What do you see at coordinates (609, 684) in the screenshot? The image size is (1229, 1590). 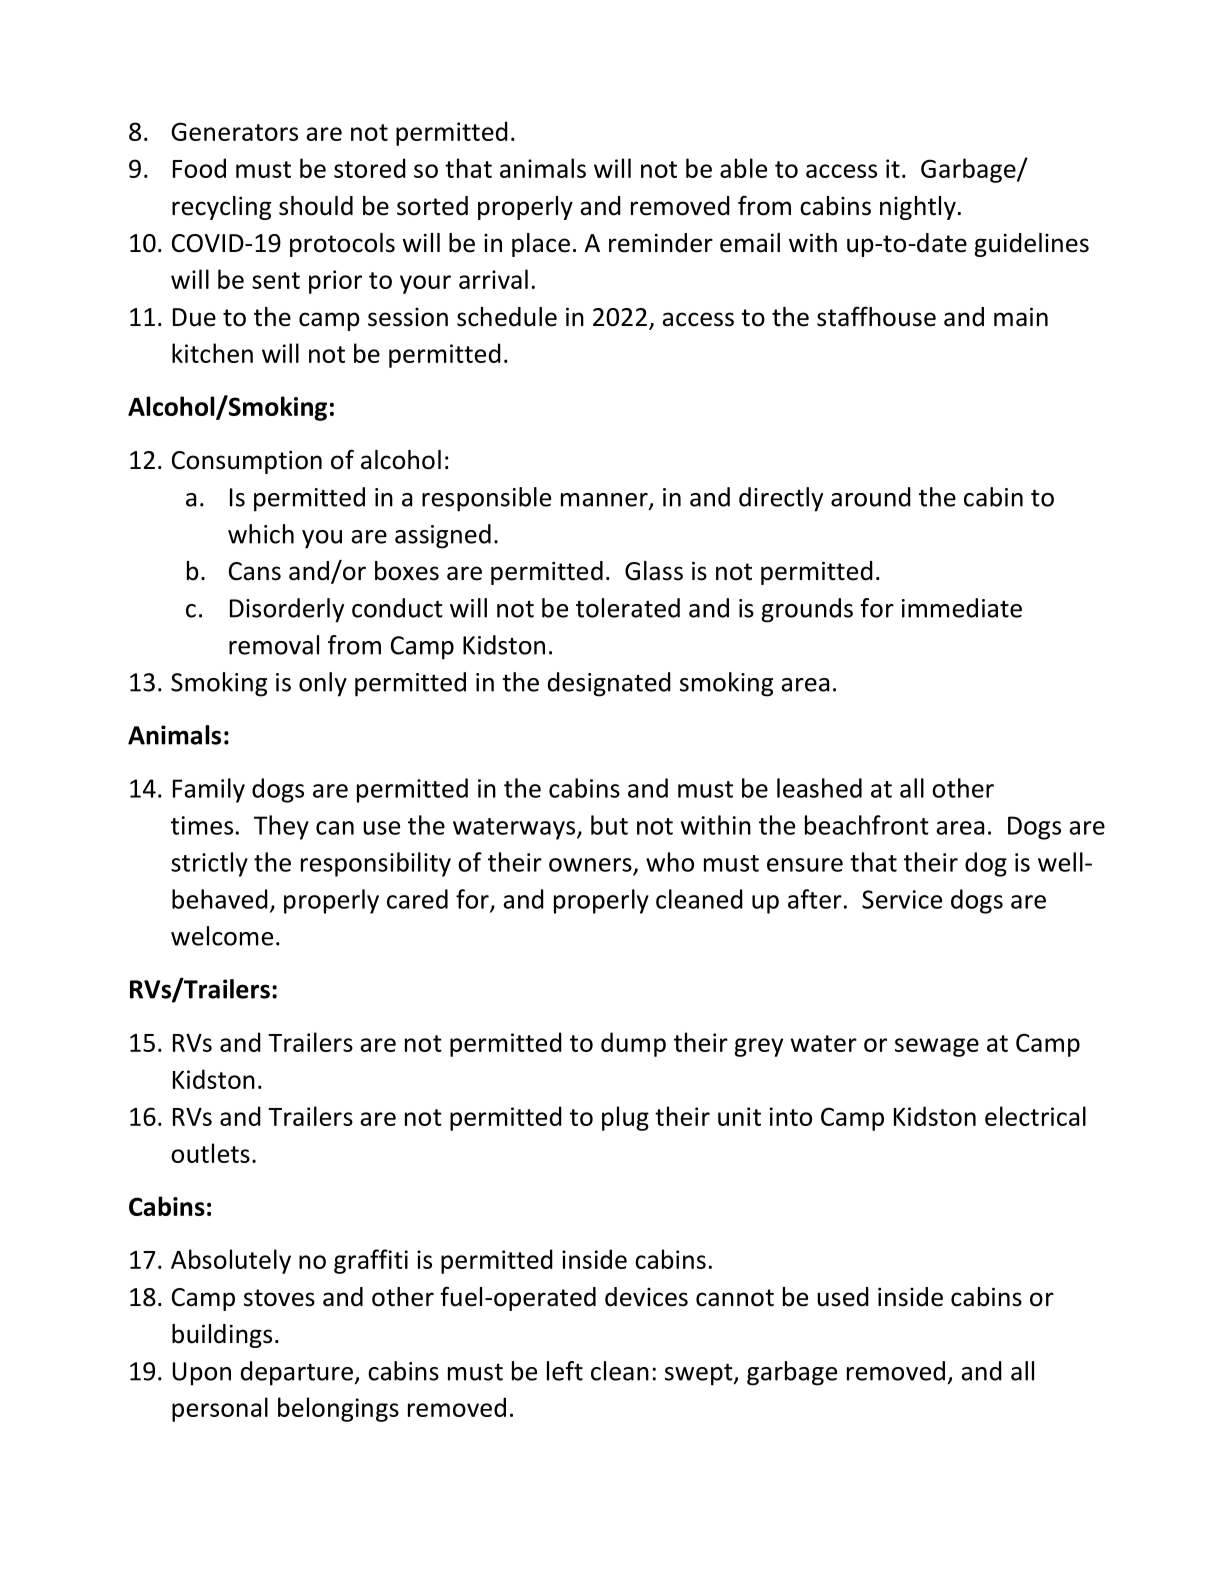 I see `designated` at bounding box center [609, 684].
